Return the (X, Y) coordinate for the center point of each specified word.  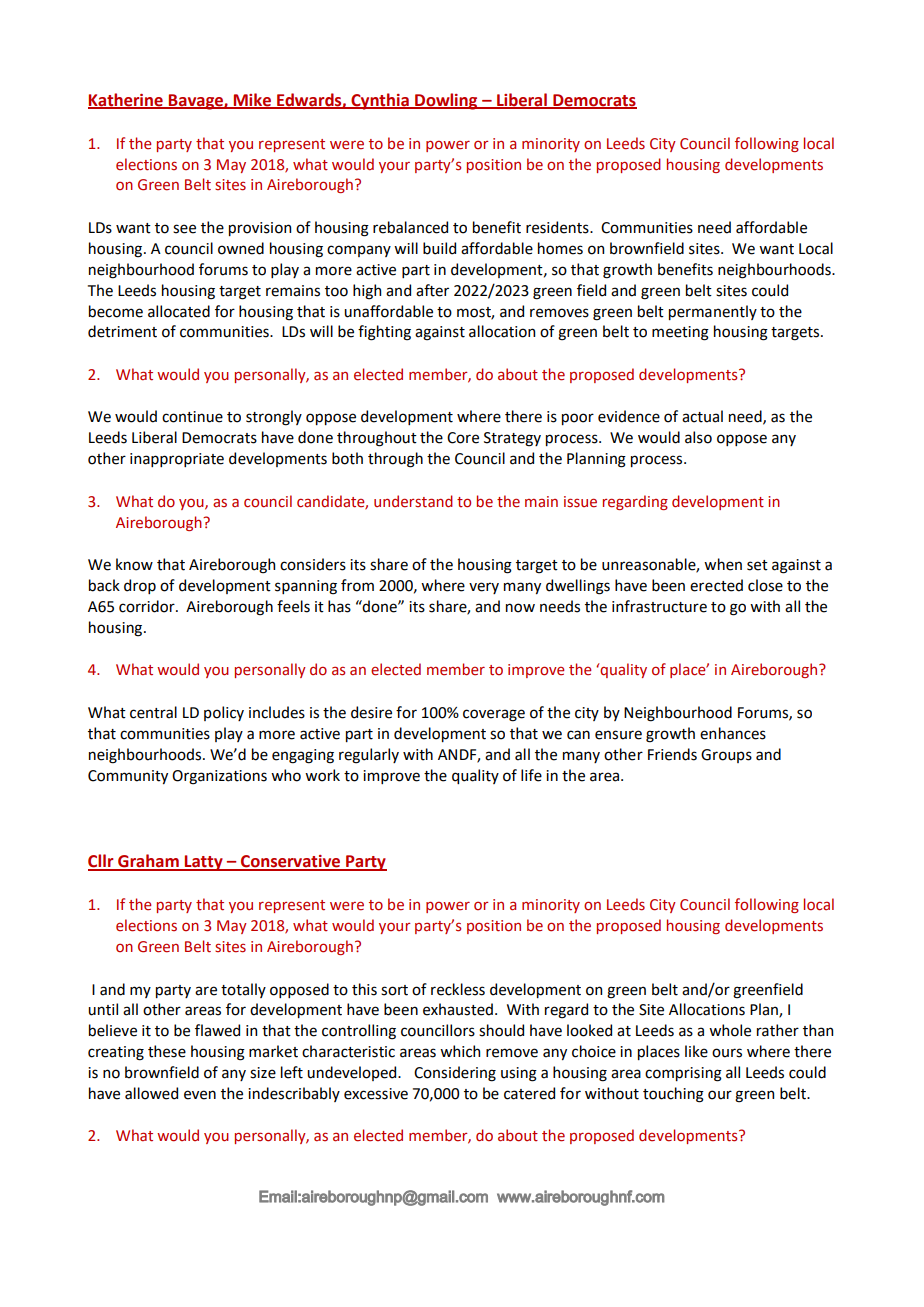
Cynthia (380, 101)
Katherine (126, 100)
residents (558, 227)
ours (727, 1053)
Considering (455, 1074)
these (167, 1051)
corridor (148, 606)
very (484, 588)
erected (716, 585)
